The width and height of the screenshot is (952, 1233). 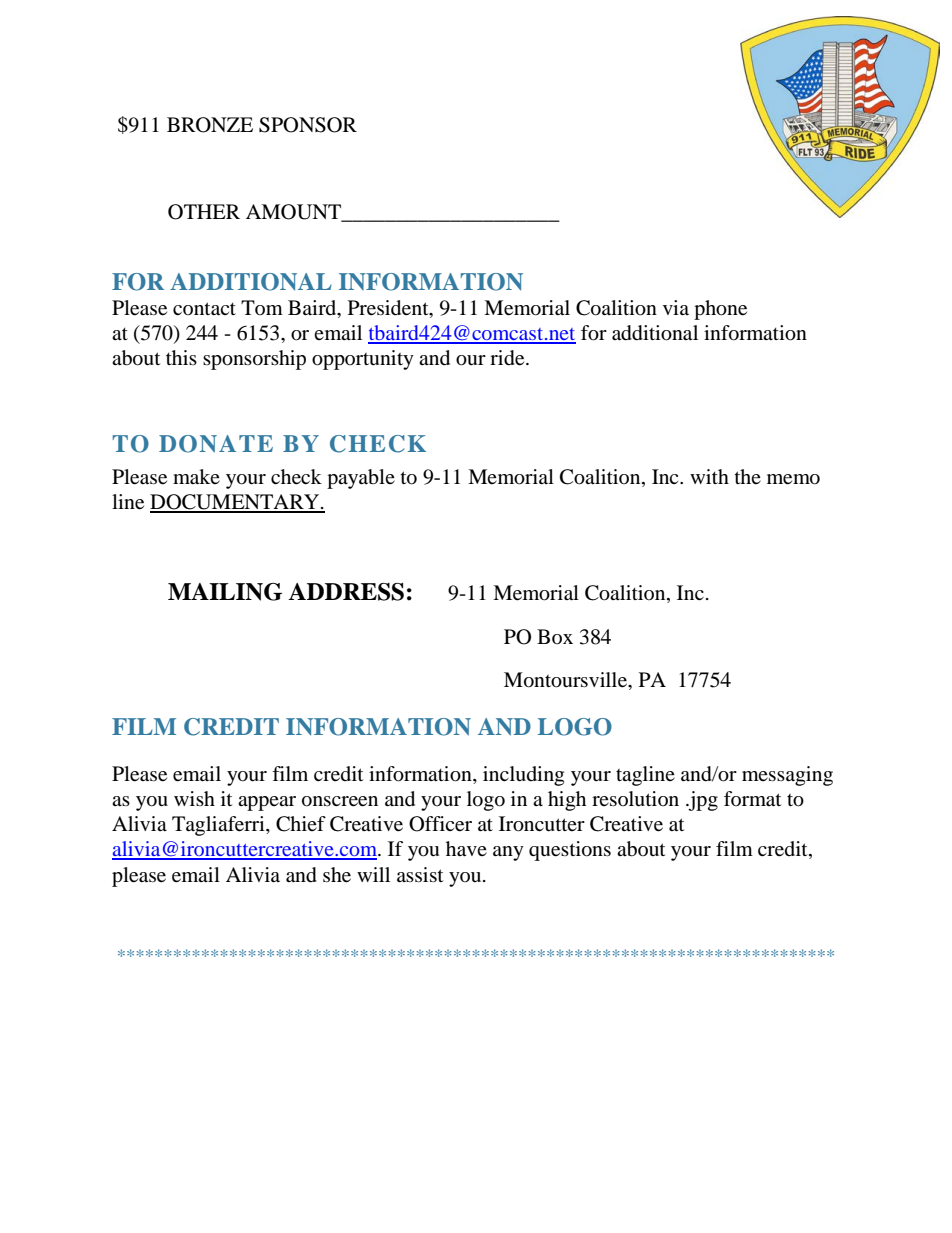 I want to click on this, so click(x=181, y=357).
